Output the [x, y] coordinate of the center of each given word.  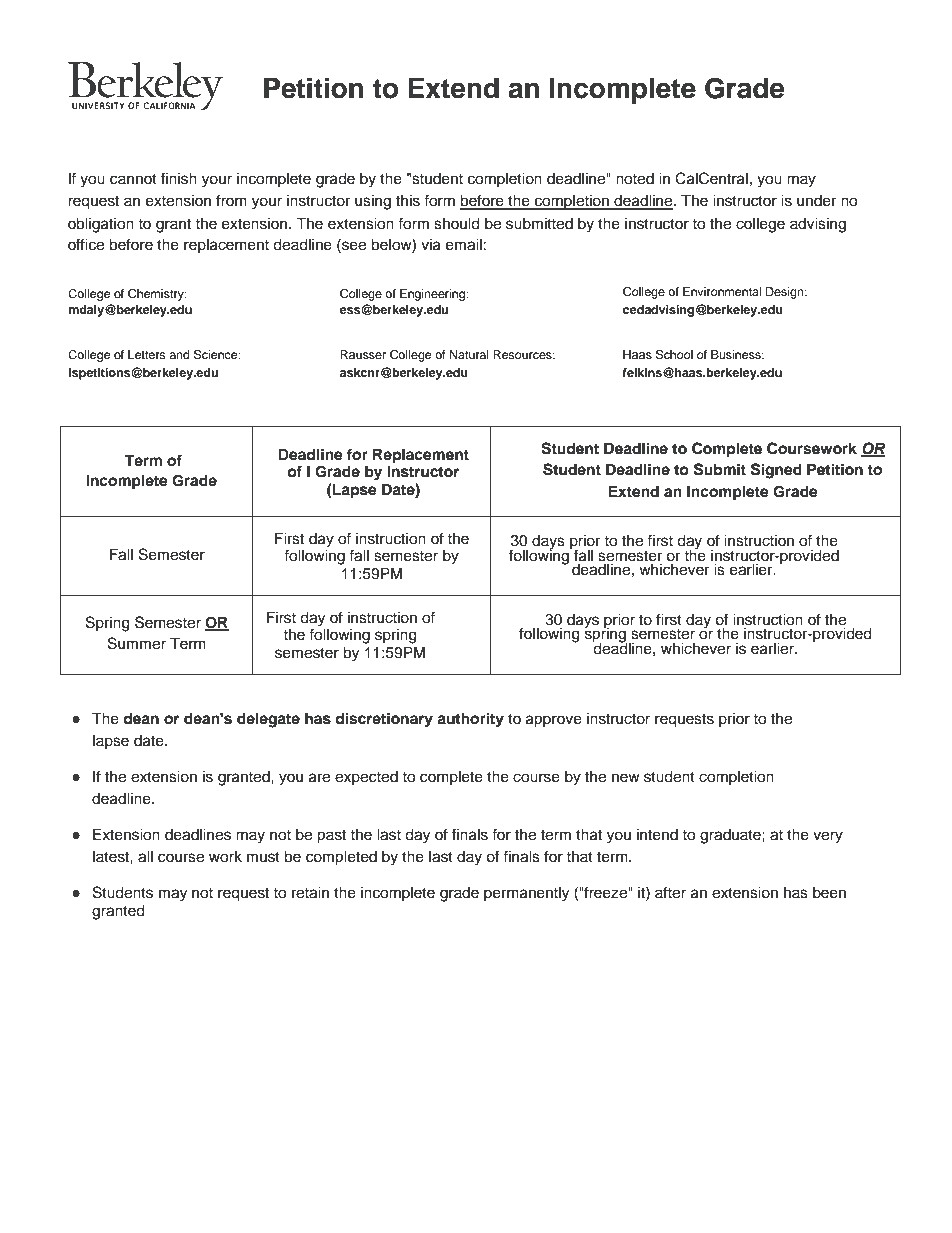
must [263, 857]
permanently [526, 894]
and [179, 354]
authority [470, 720]
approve [554, 721]
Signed [776, 471]
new [626, 778]
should [457, 223]
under [816, 201]
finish [179, 178]
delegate [268, 720]
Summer [137, 643]
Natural [469, 354]
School [674, 355]
